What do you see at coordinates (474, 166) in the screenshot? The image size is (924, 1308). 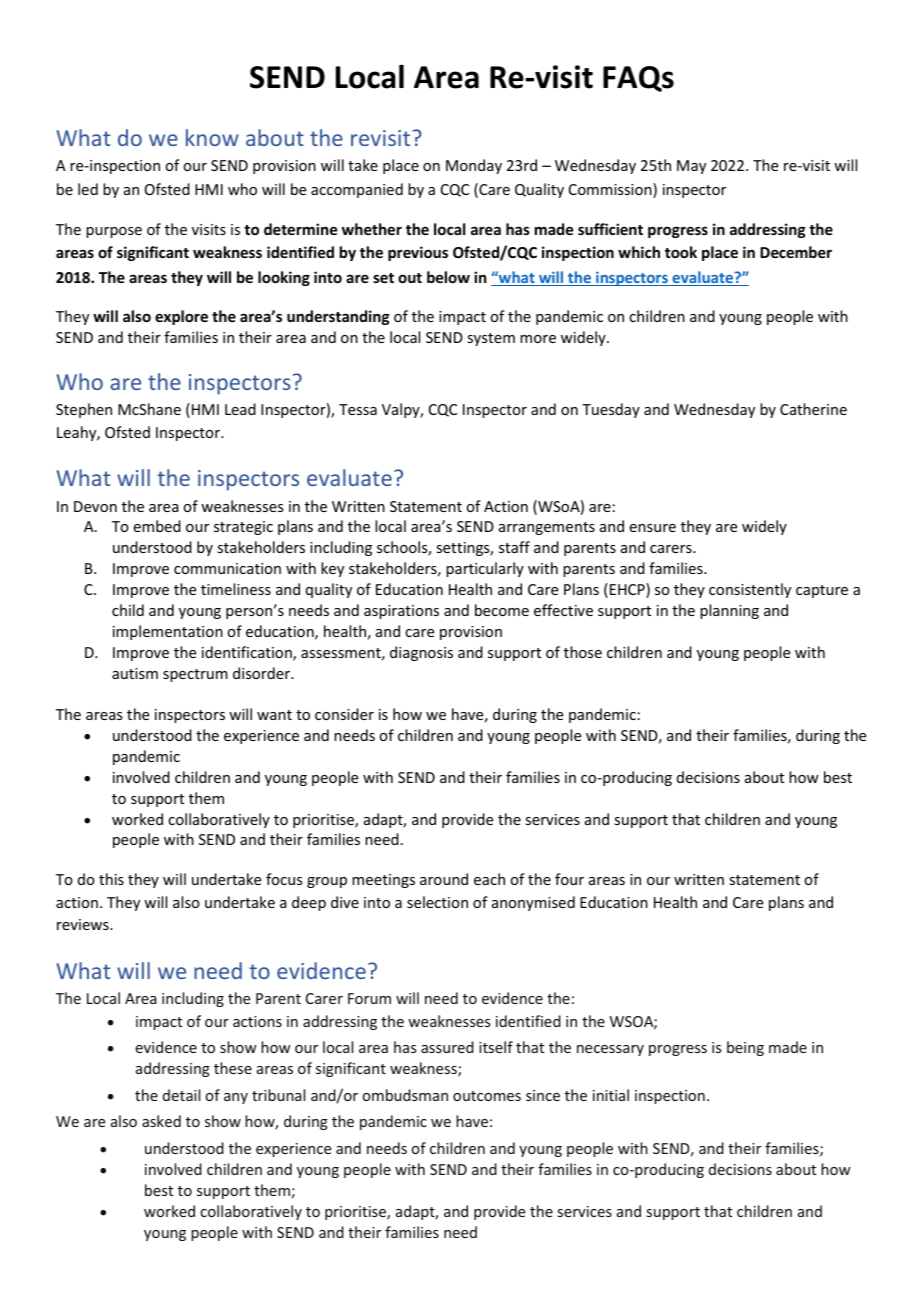 I see `Monday` at bounding box center [474, 166].
